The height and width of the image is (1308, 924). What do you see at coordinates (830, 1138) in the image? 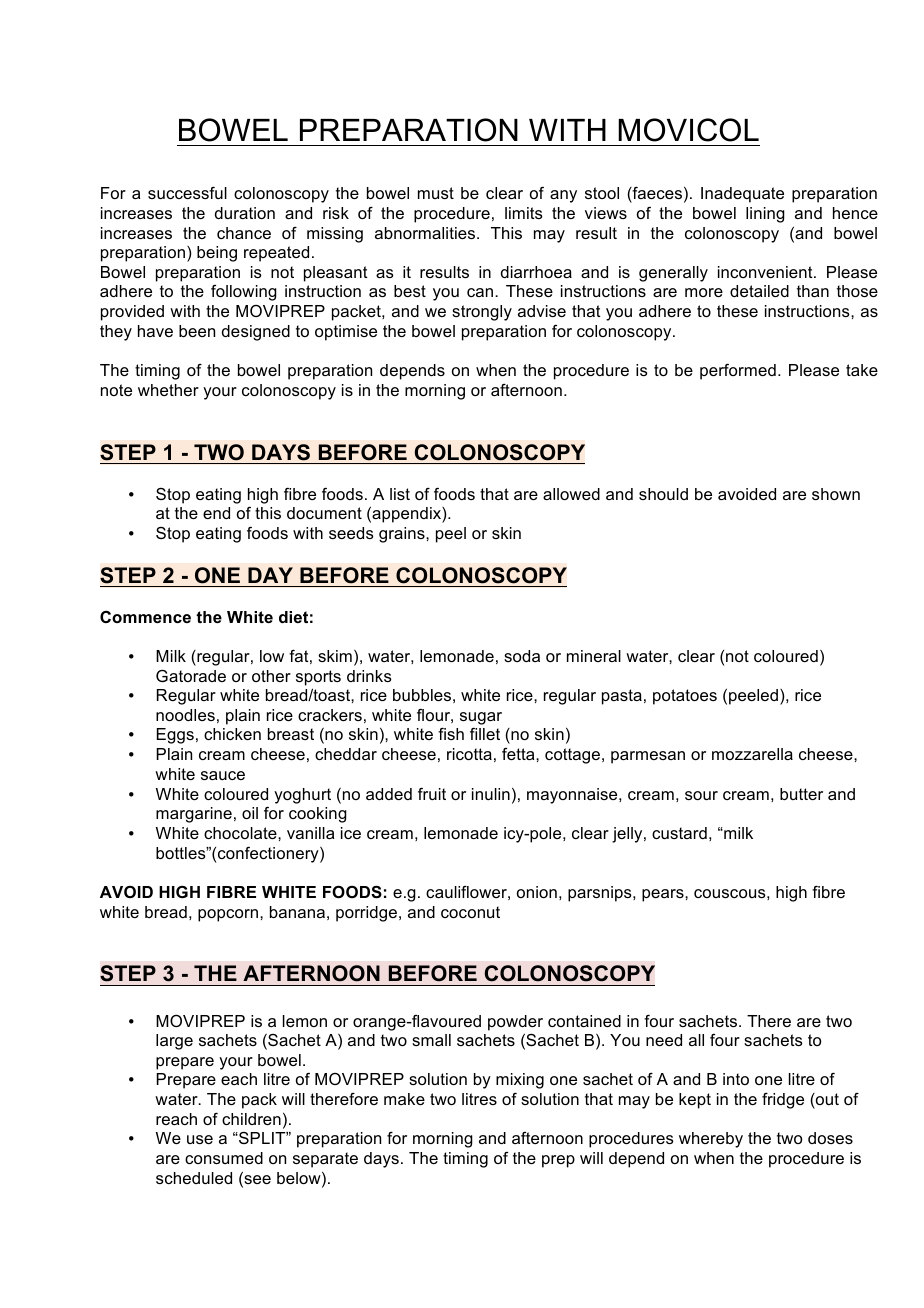
I see `doses` at bounding box center [830, 1138].
